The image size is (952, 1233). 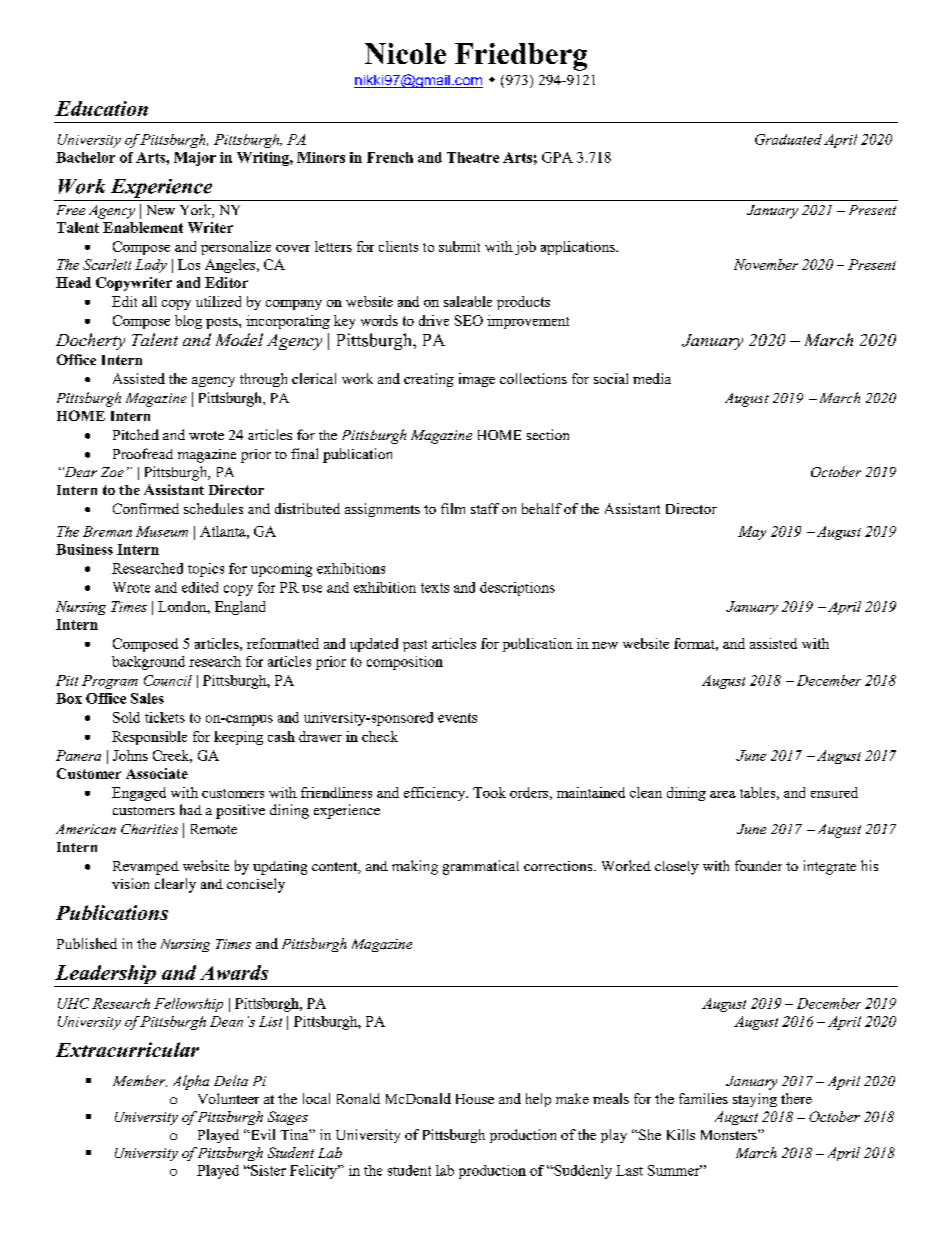 What do you see at coordinates (521, 57) in the screenshot?
I see `Friedberg` at bounding box center [521, 57].
